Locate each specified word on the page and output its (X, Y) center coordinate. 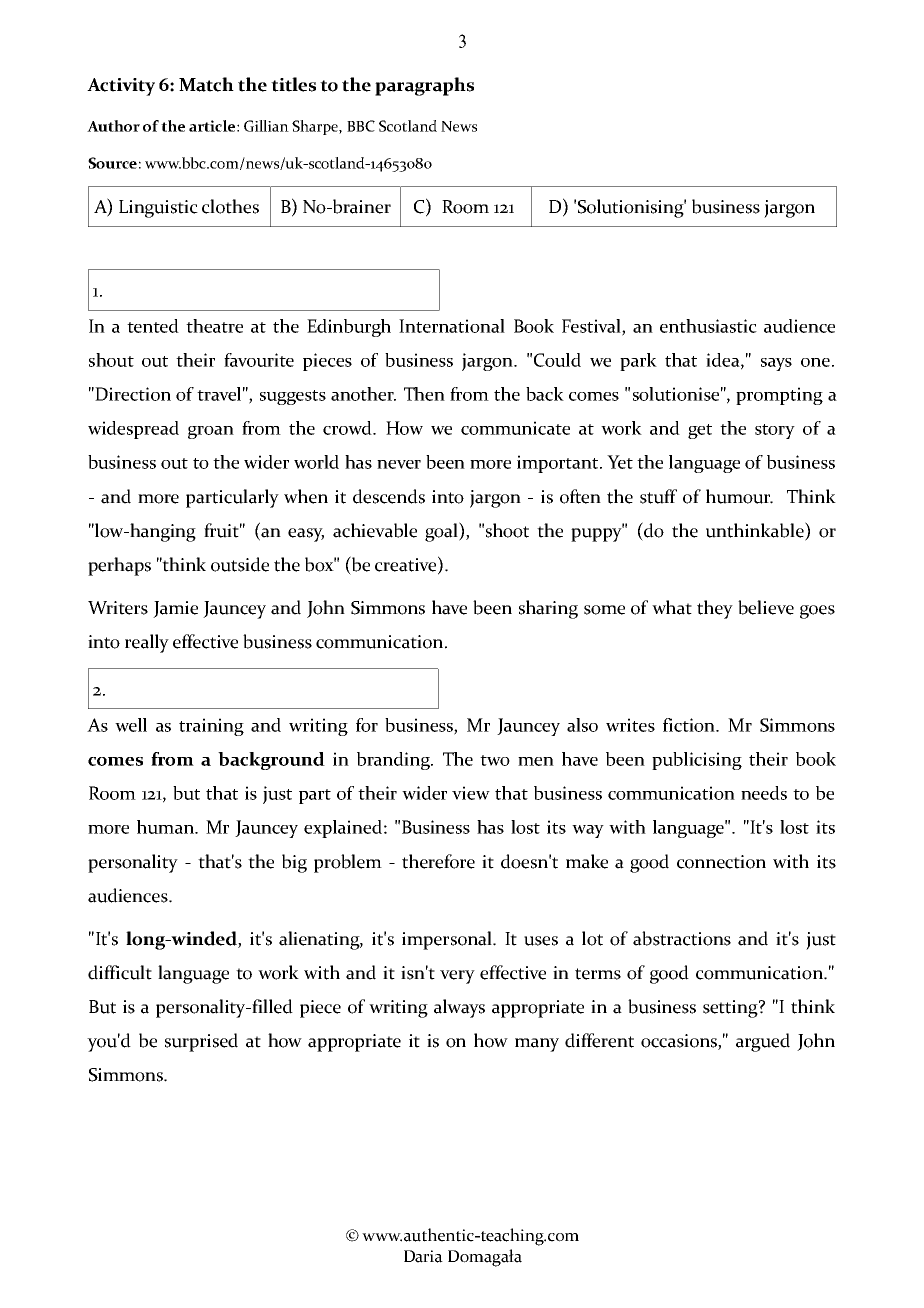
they (715, 609)
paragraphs (424, 86)
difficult (120, 972)
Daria (423, 1256)
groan (211, 432)
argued (763, 1042)
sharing (548, 609)
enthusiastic (708, 326)
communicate (515, 428)
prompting (779, 396)
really (147, 643)
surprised (201, 1042)
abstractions (682, 938)
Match (206, 84)
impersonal (448, 940)
